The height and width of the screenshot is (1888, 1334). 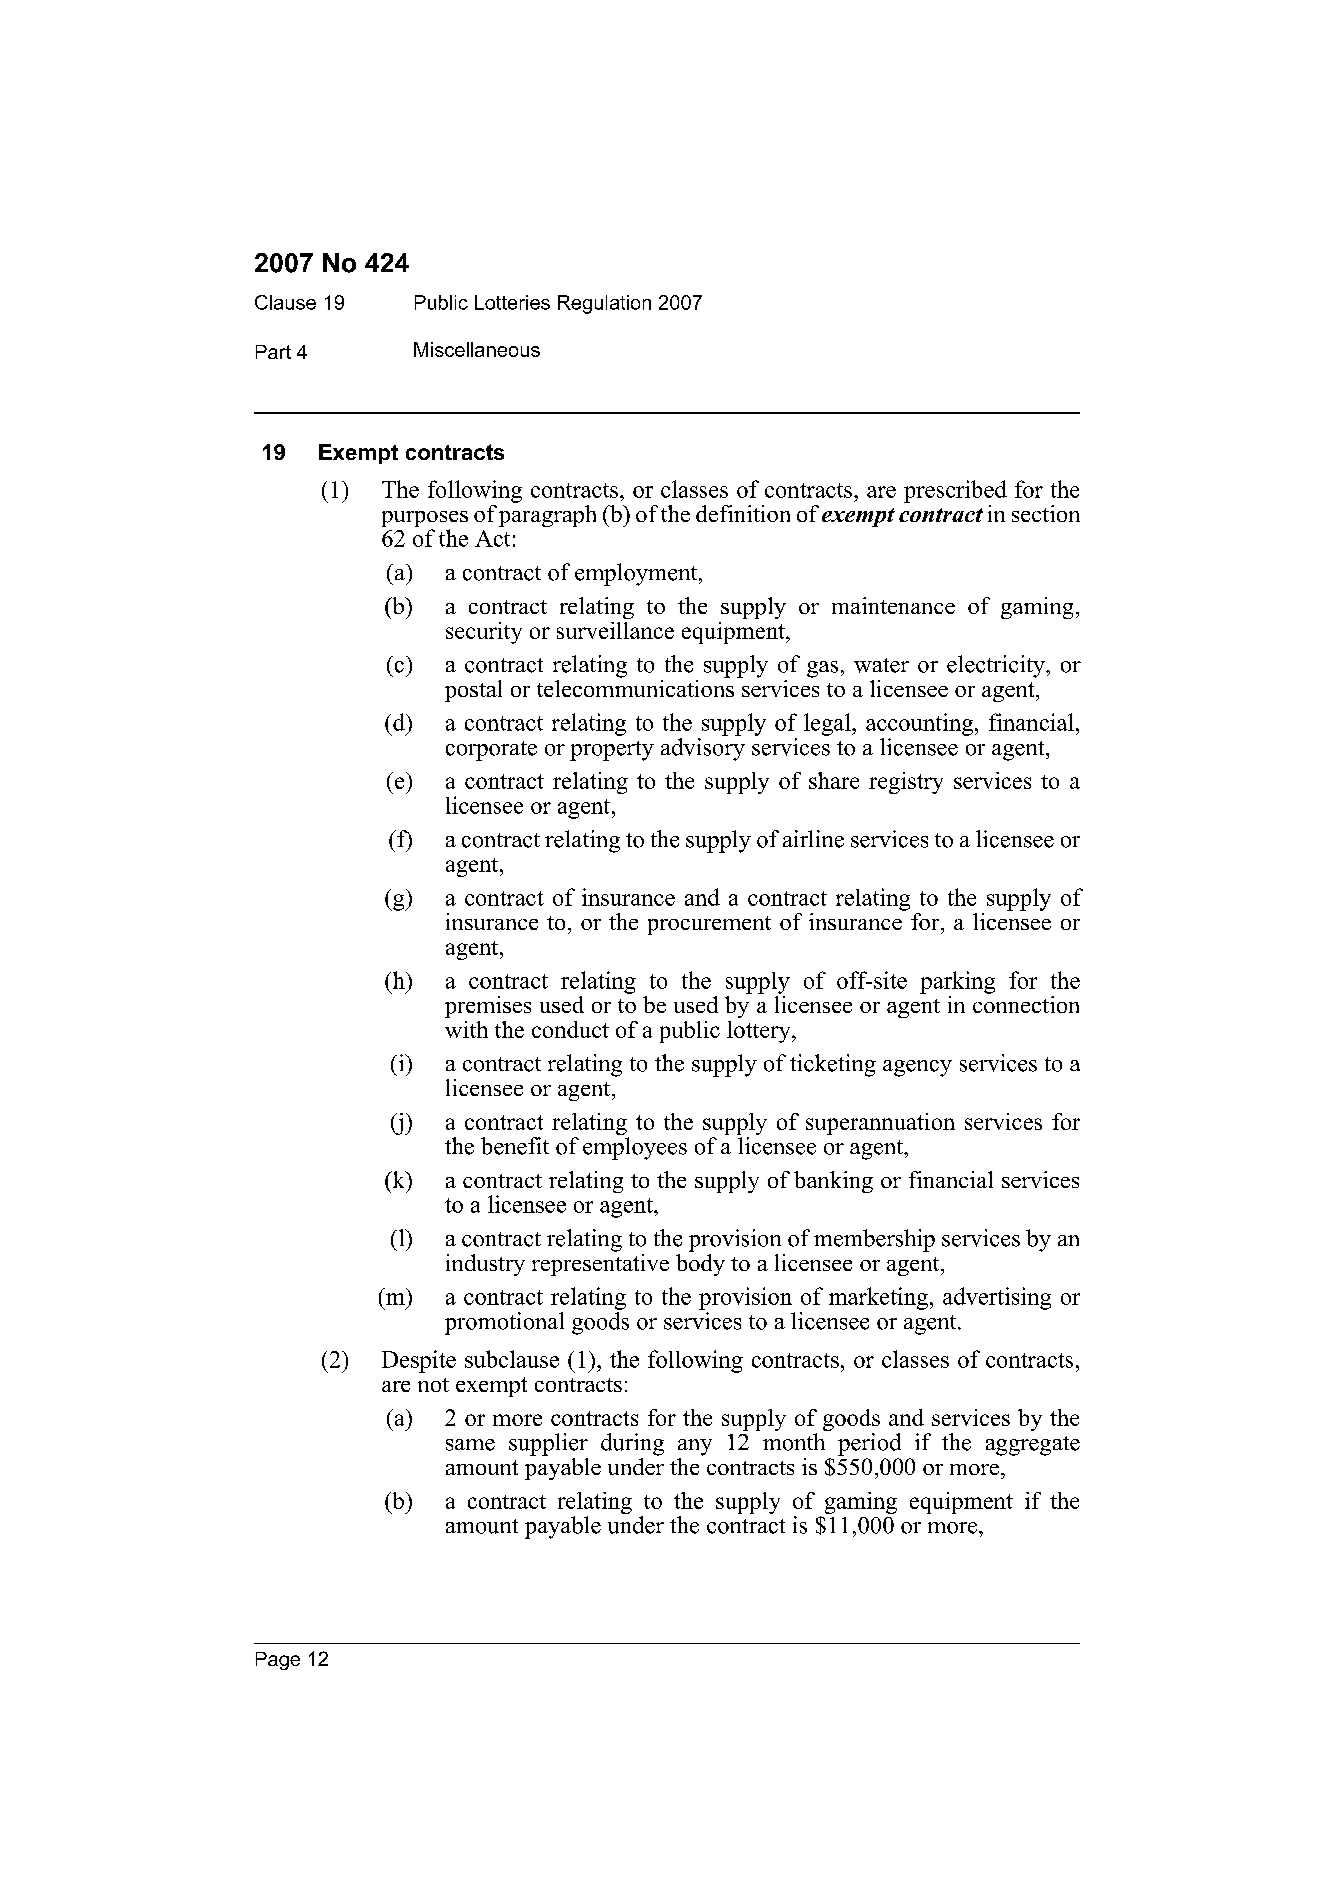 What do you see at coordinates (485, 1265) in the screenshot?
I see `industry` at bounding box center [485, 1265].
